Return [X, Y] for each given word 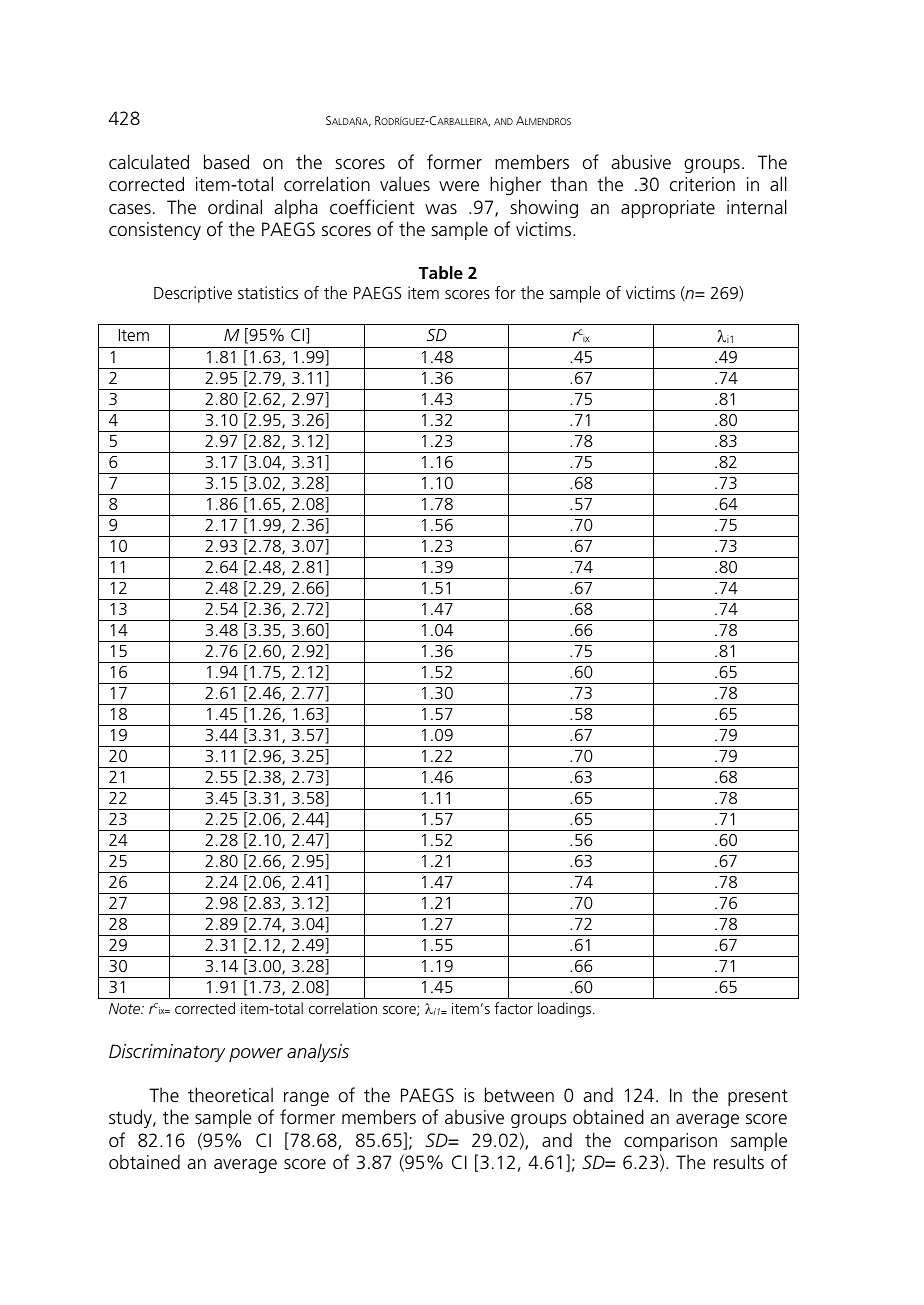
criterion [702, 184]
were [459, 186]
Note [125, 1008]
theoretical [230, 1095]
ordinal [235, 206]
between [519, 1095]
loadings [564, 1010]
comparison [670, 1142]
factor [513, 1008]
